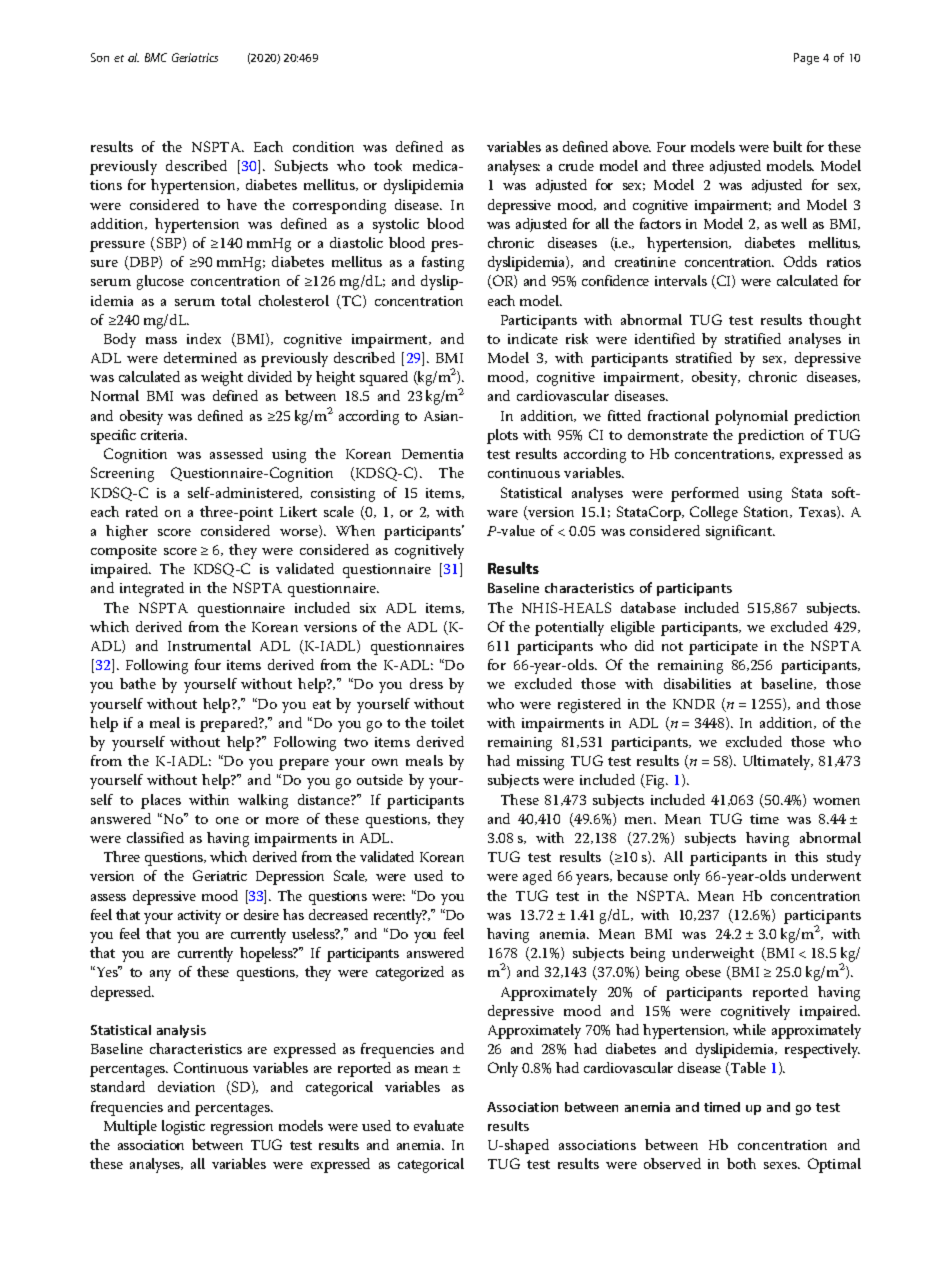  I want to click on Instrumental, so click(209, 645).
